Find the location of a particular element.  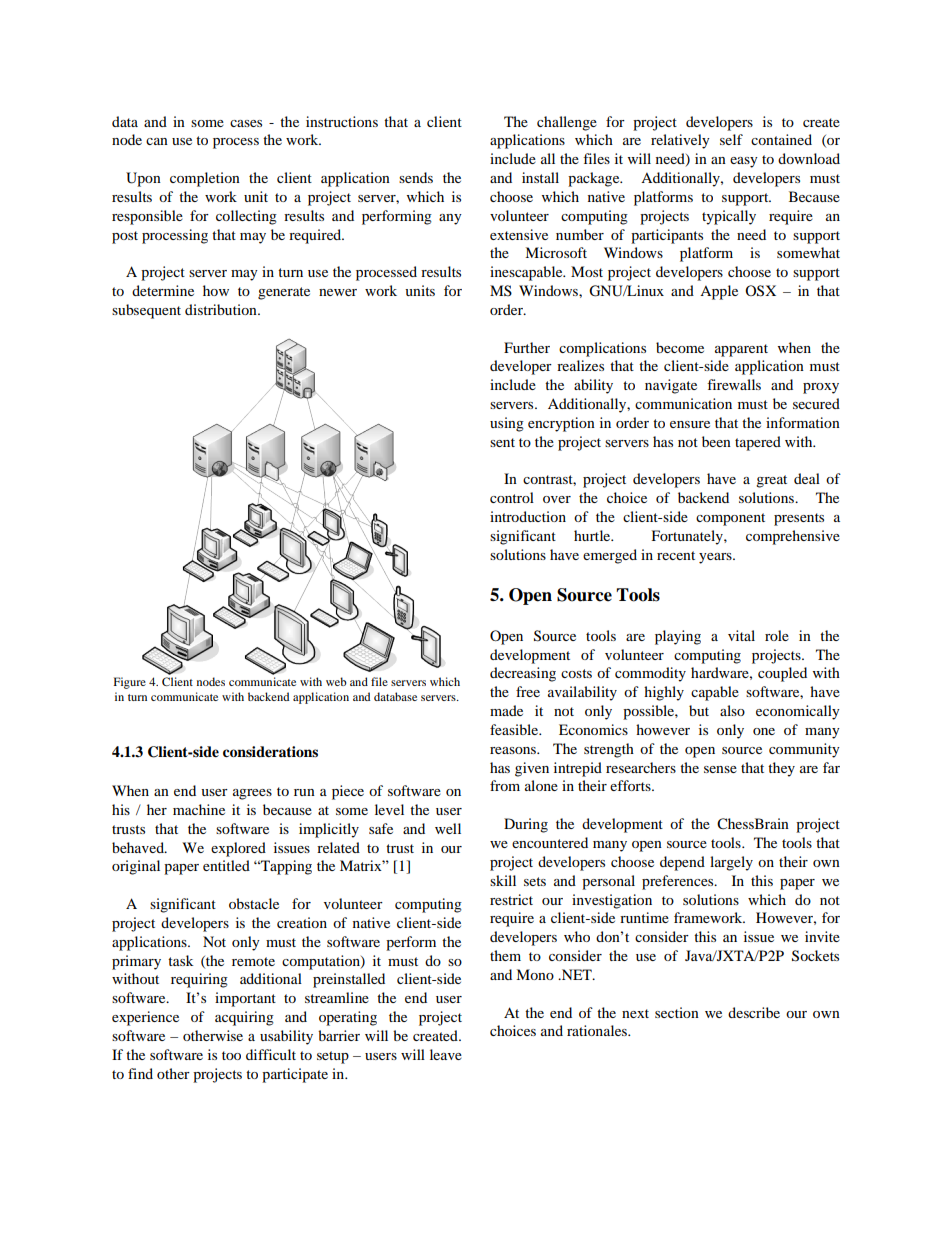

describe is located at coordinates (754, 1012).
